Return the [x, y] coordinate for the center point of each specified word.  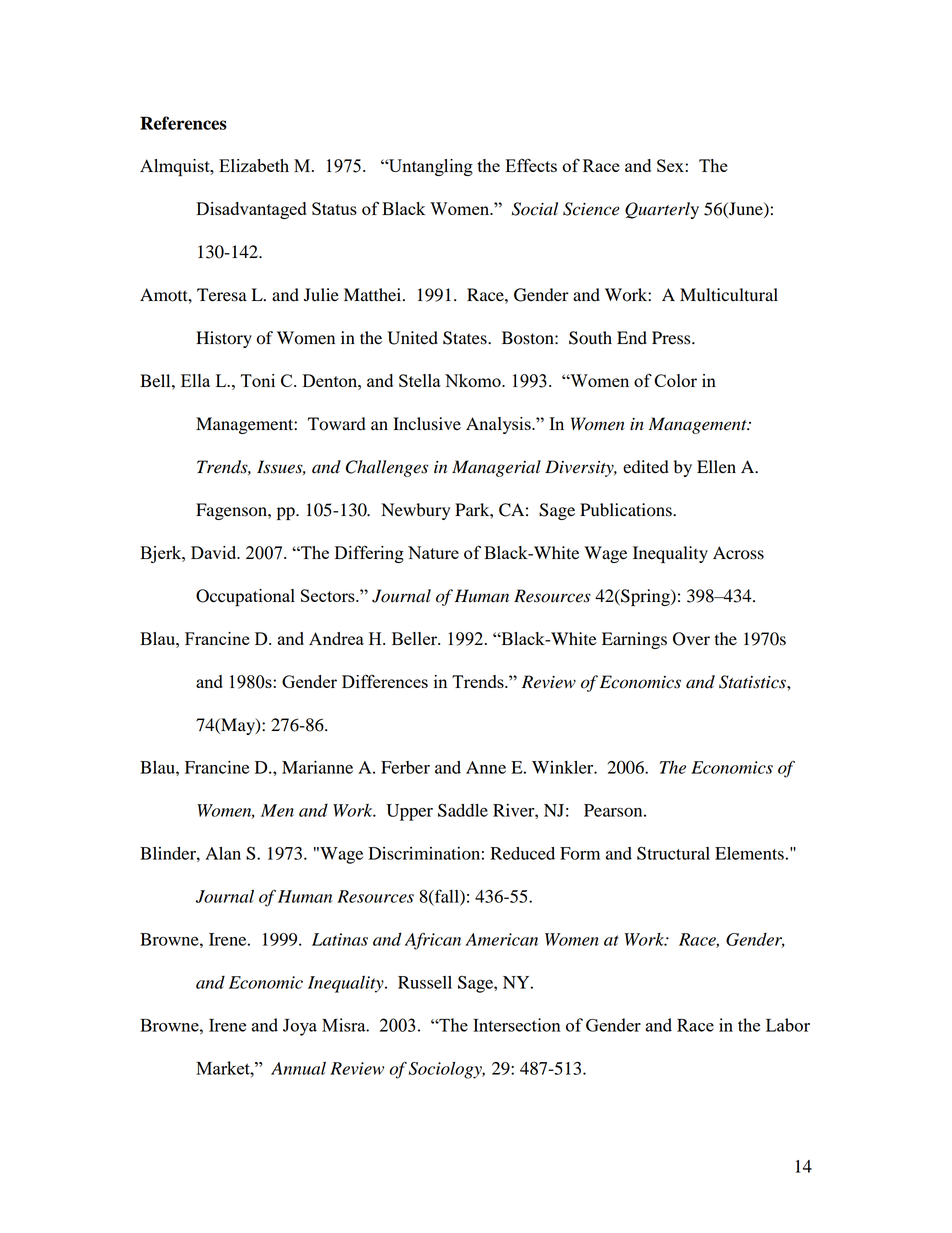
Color [675, 380]
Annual [298, 1068]
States [466, 338]
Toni [257, 380]
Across [738, 553]
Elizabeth [254, 165]
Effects [531, 165]
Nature [433, 552]
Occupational [245, 598]
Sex [671, 165]
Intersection [517, 1025]
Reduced [523, 853]
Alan [223, 853]
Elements [749, 853]
